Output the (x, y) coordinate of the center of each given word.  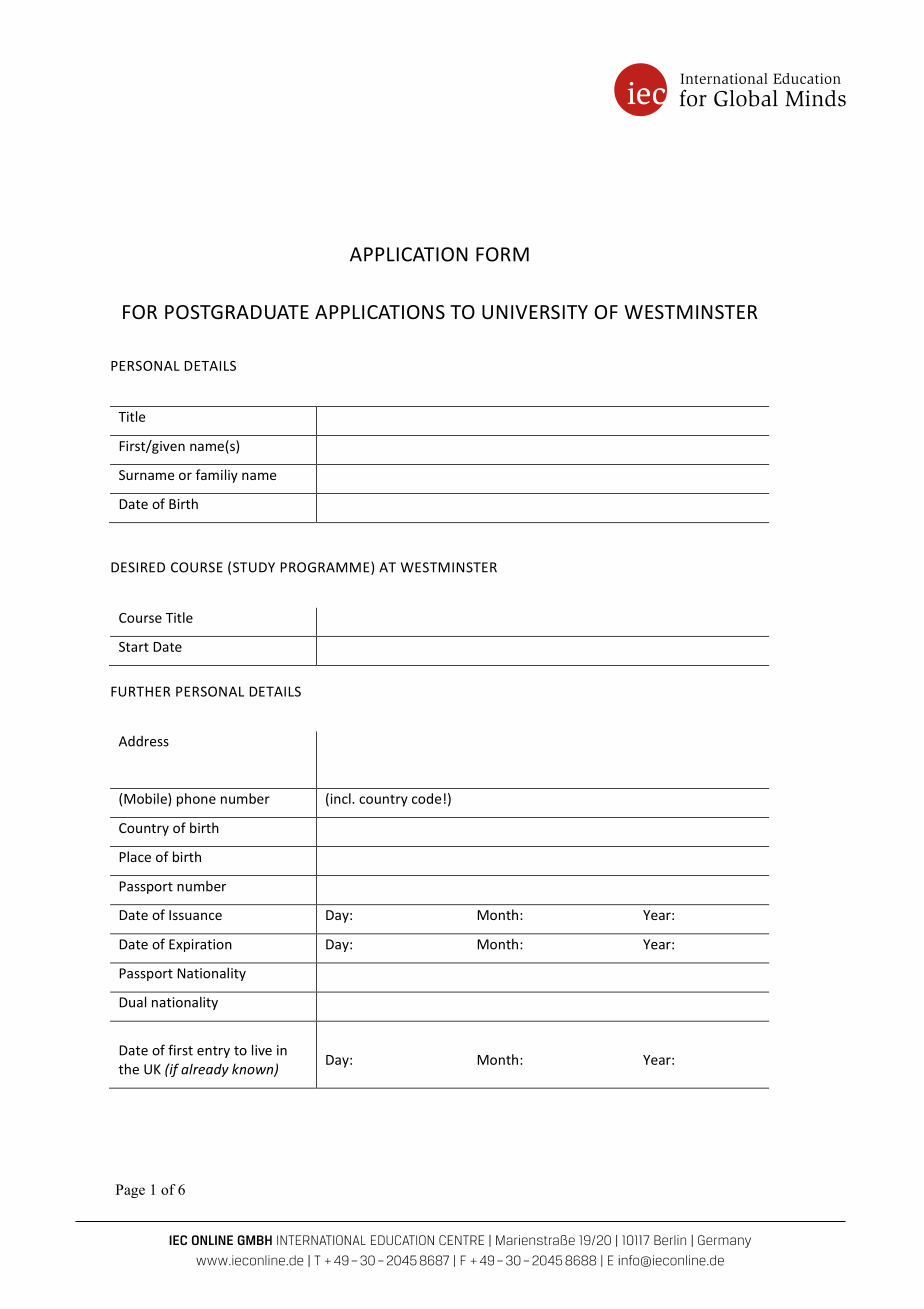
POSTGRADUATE (237, 312)
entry (213, 1052)
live (262, 1050)
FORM (502, 254)
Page (130, 1191)
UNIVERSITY (535, 312)
